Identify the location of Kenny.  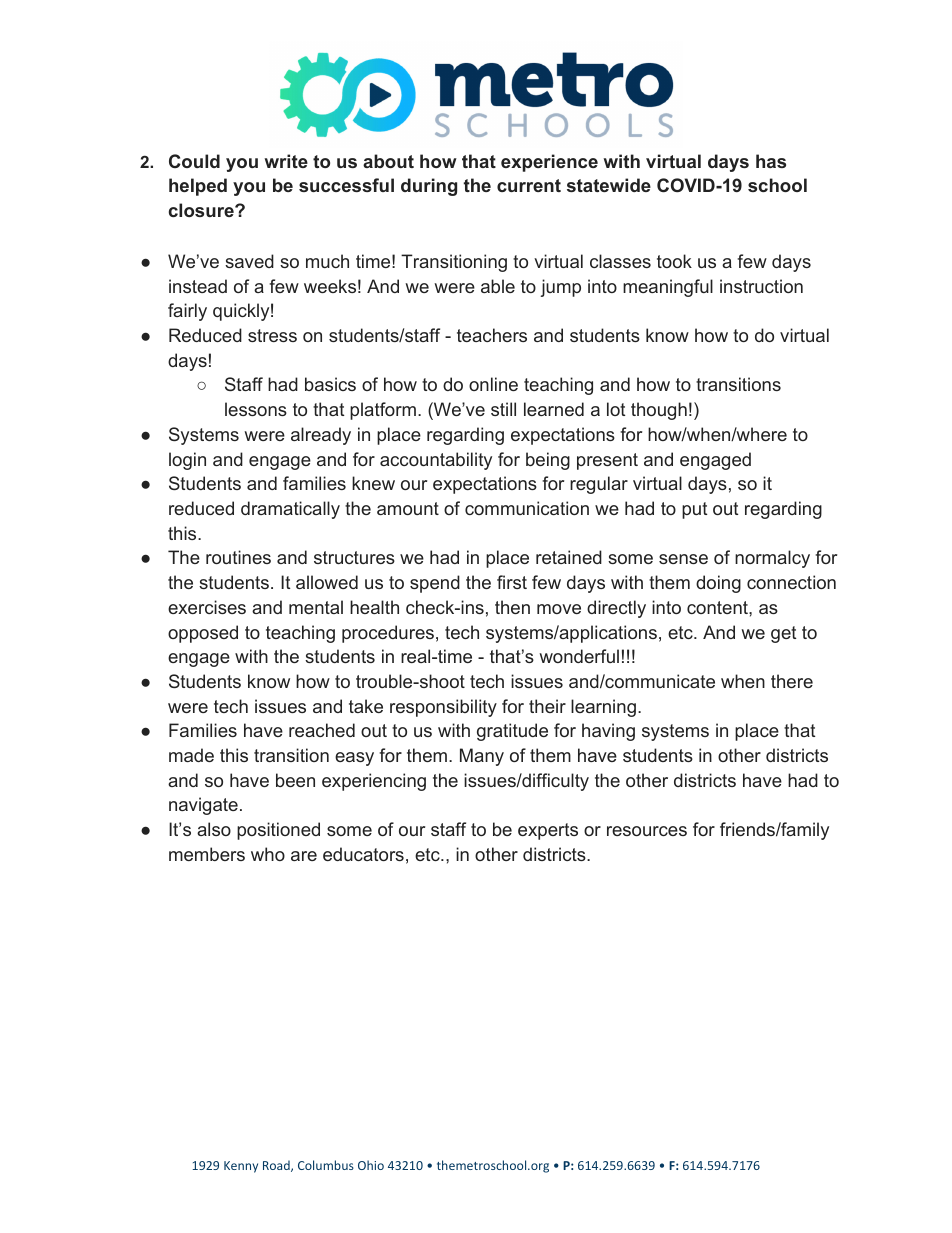
(241, 1167).
